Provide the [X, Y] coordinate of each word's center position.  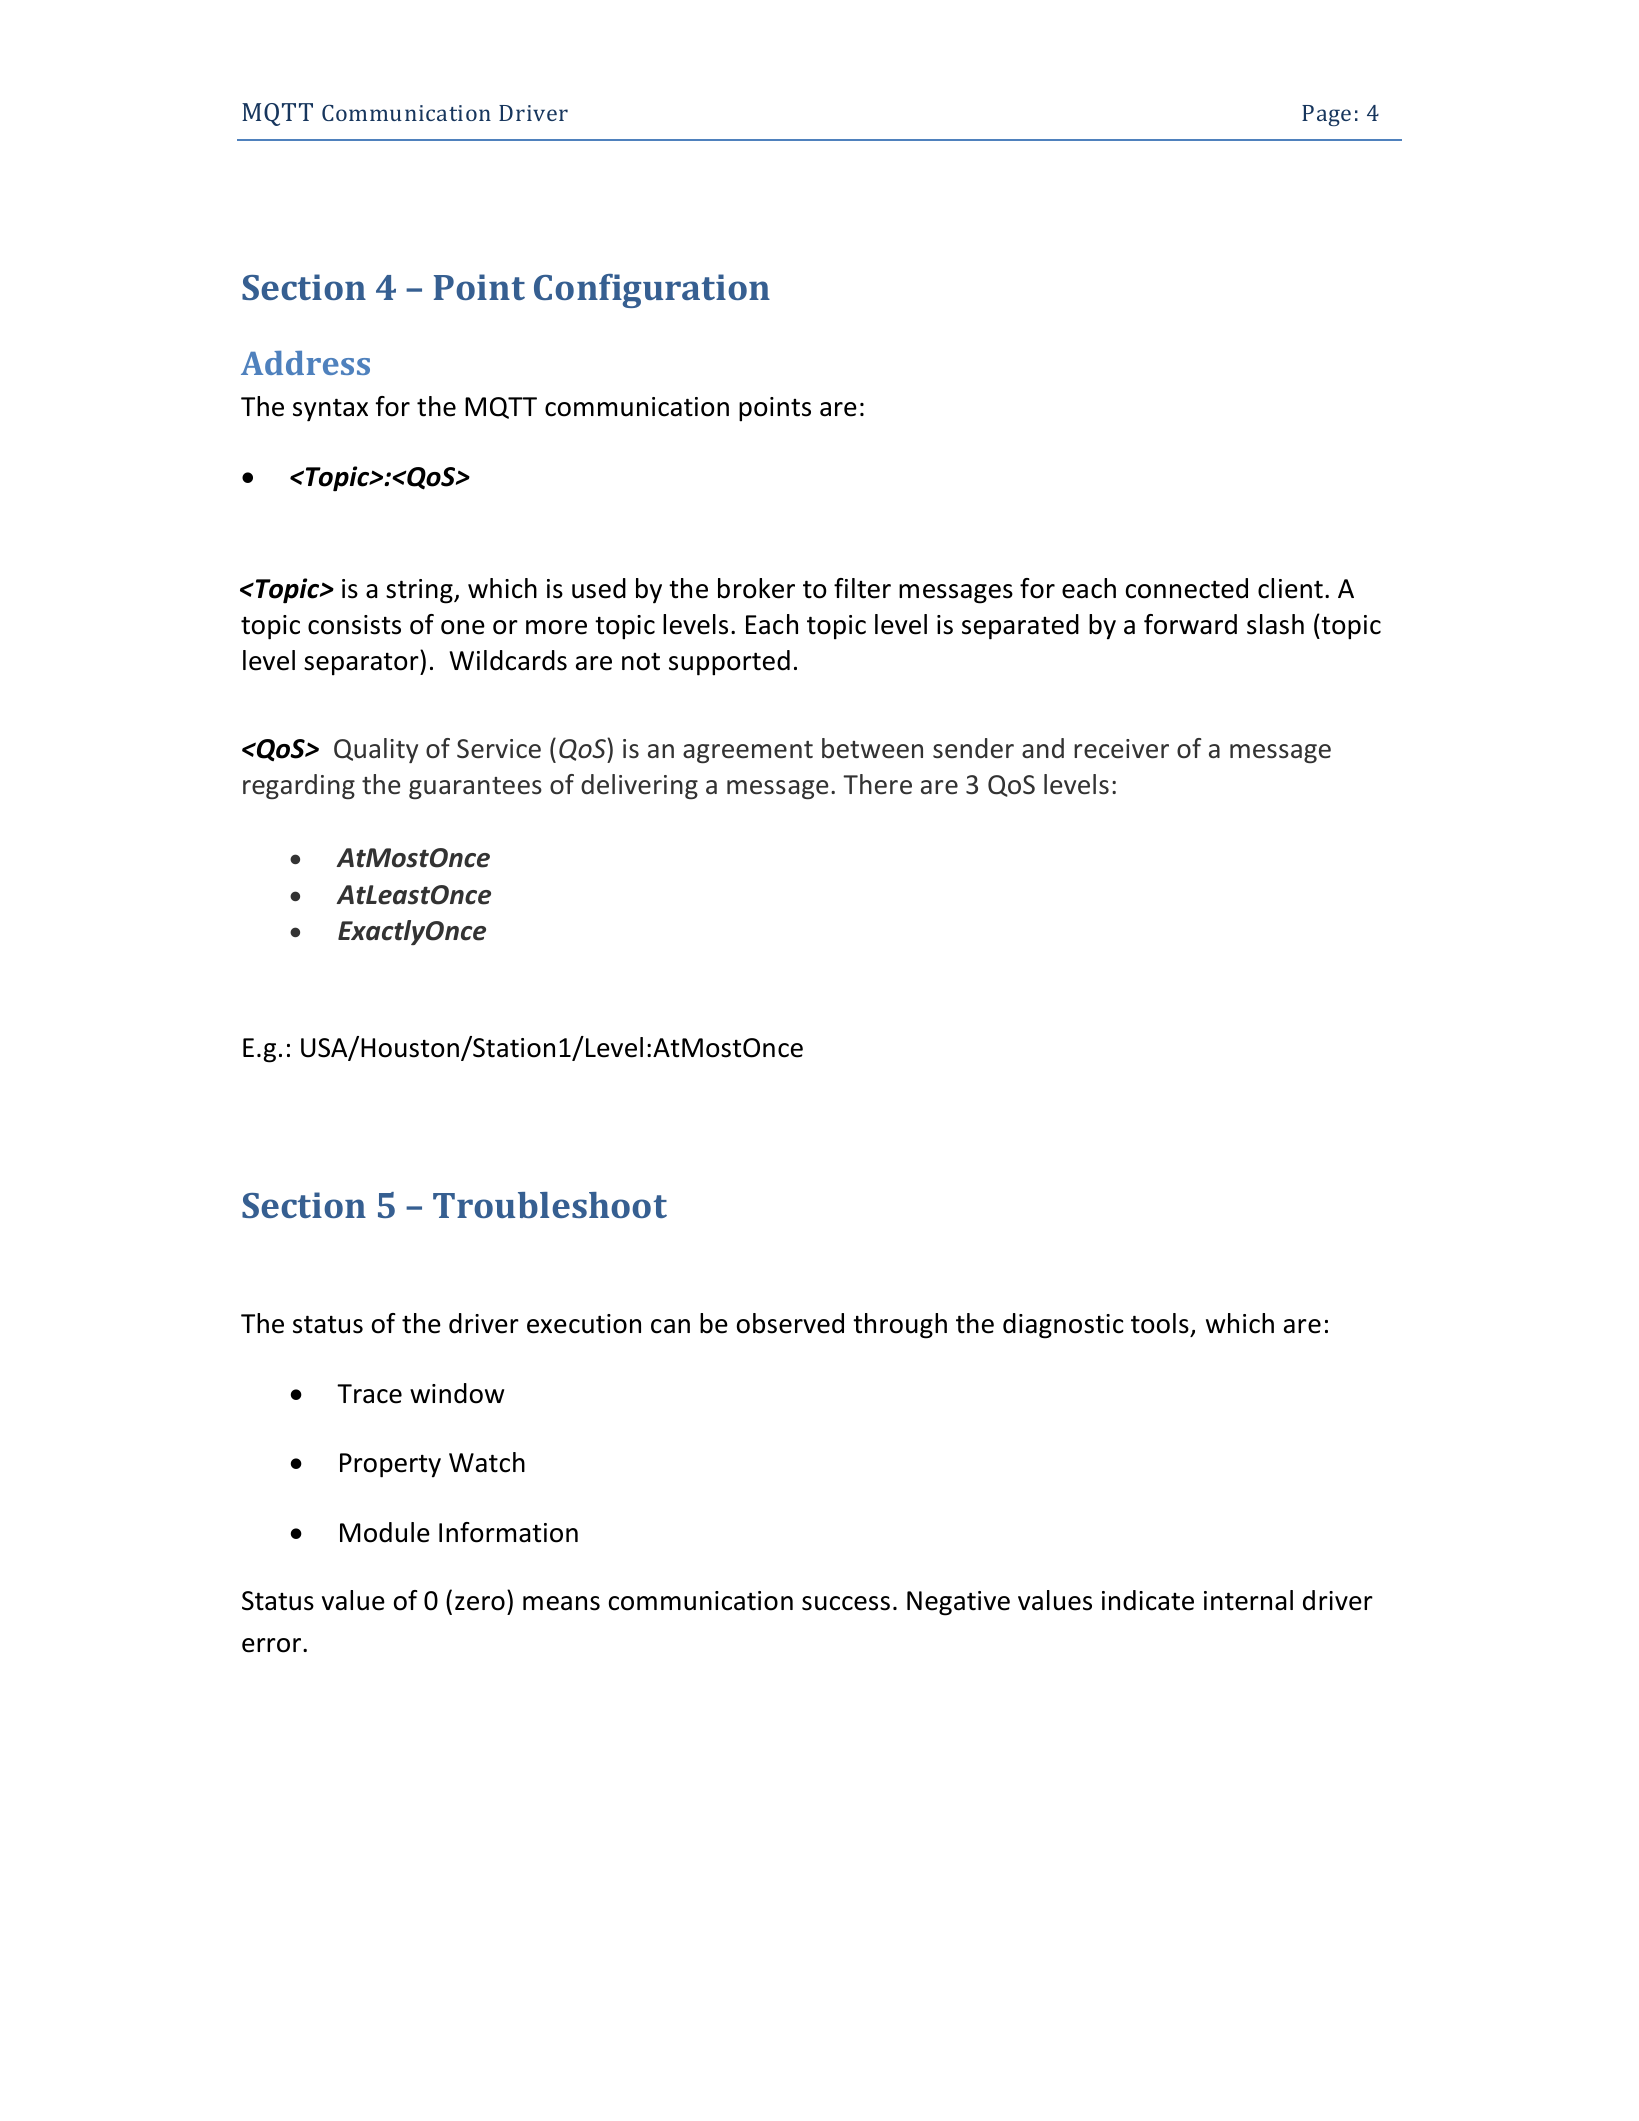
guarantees [475, 788]
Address [305, 363]
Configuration [652, 291]
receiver [1121, 749]
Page [1326, 115]
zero [480, 1603]
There [877, 784]
